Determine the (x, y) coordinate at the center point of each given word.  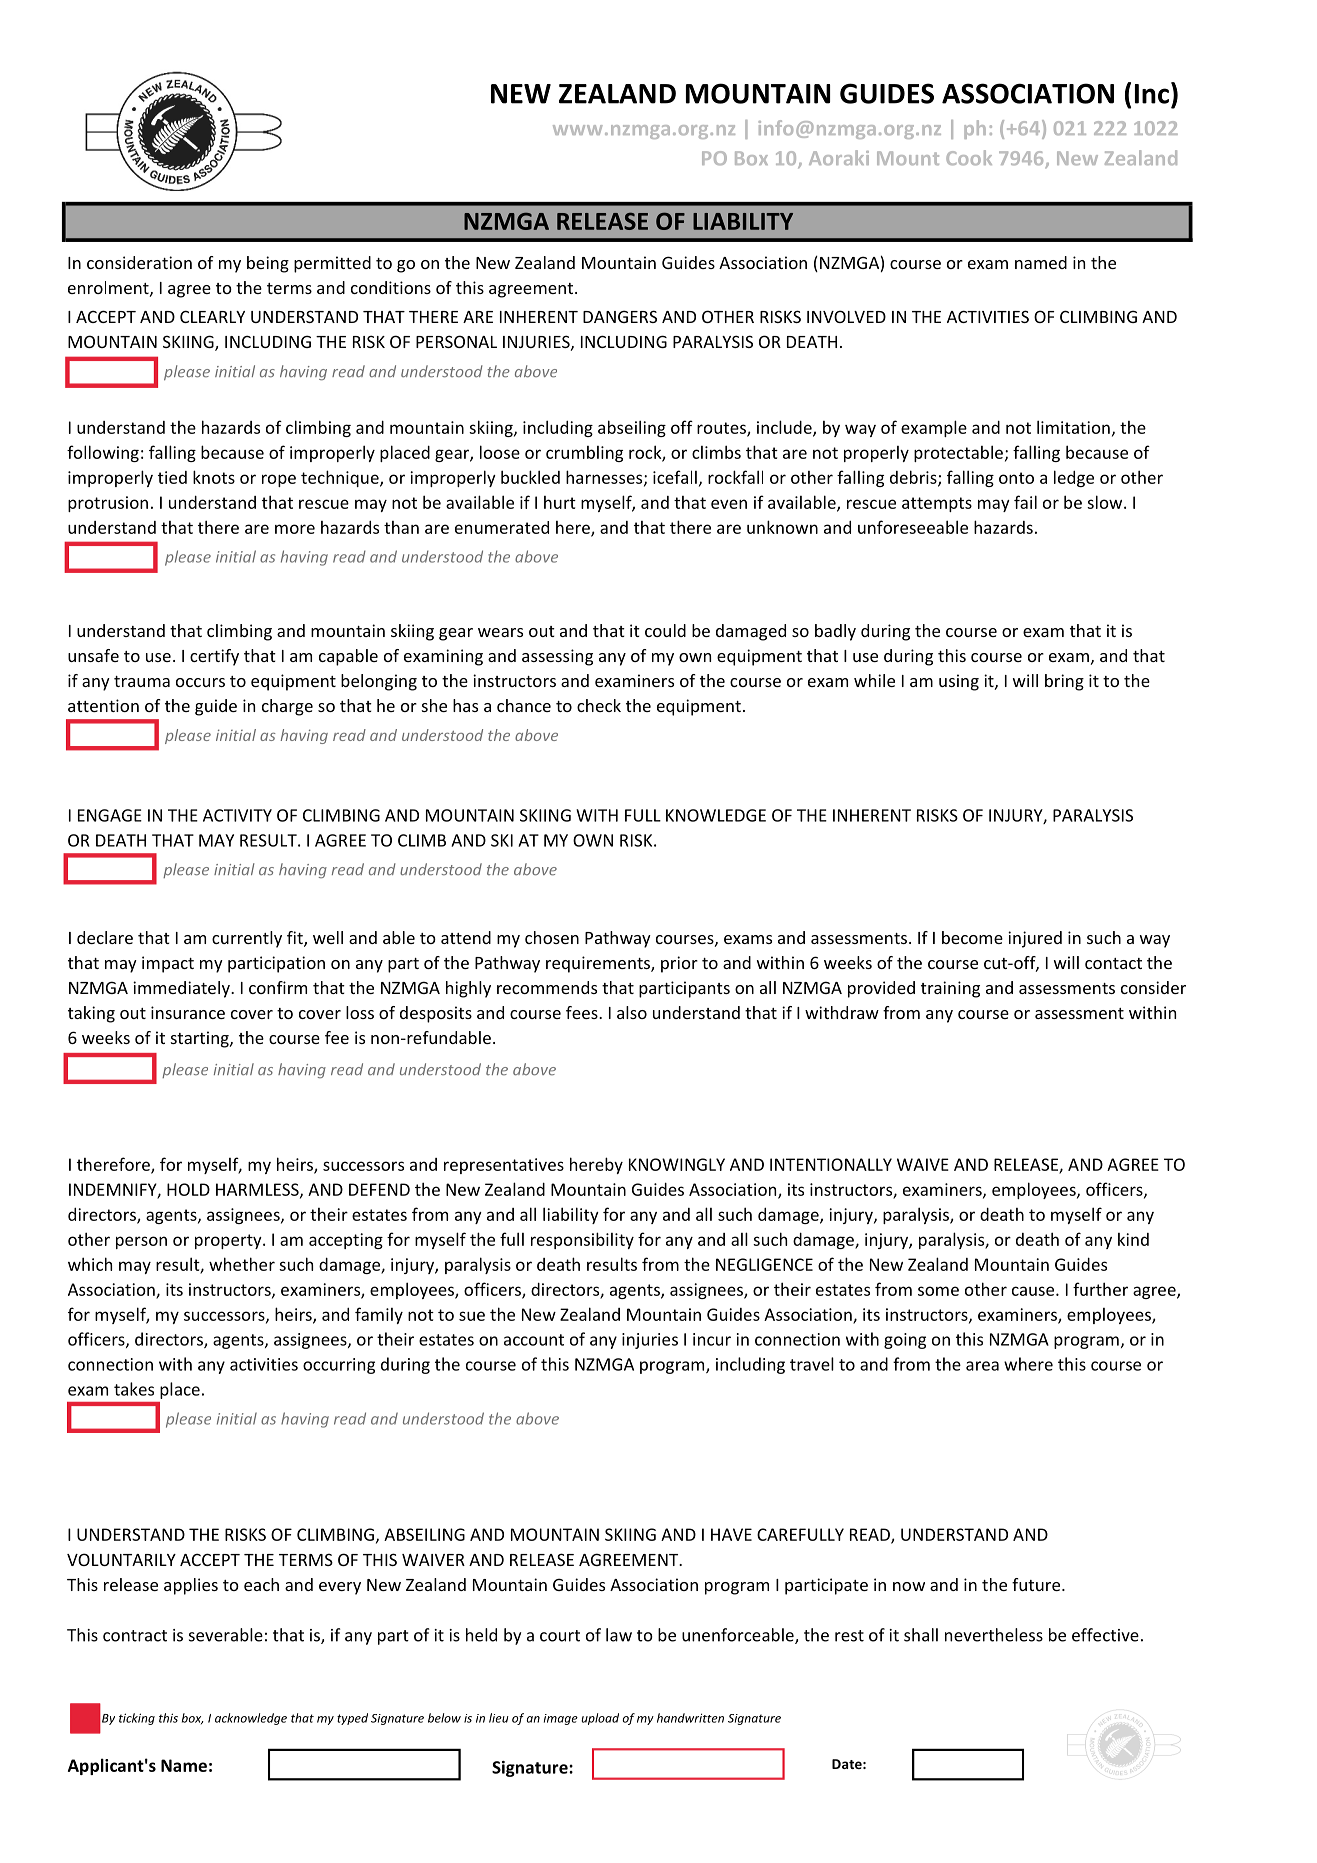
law (619, 1635)
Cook (969, 157)
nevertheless (994, 1635)
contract (135, 1636)
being (268, 264)
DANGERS (620, 316)
